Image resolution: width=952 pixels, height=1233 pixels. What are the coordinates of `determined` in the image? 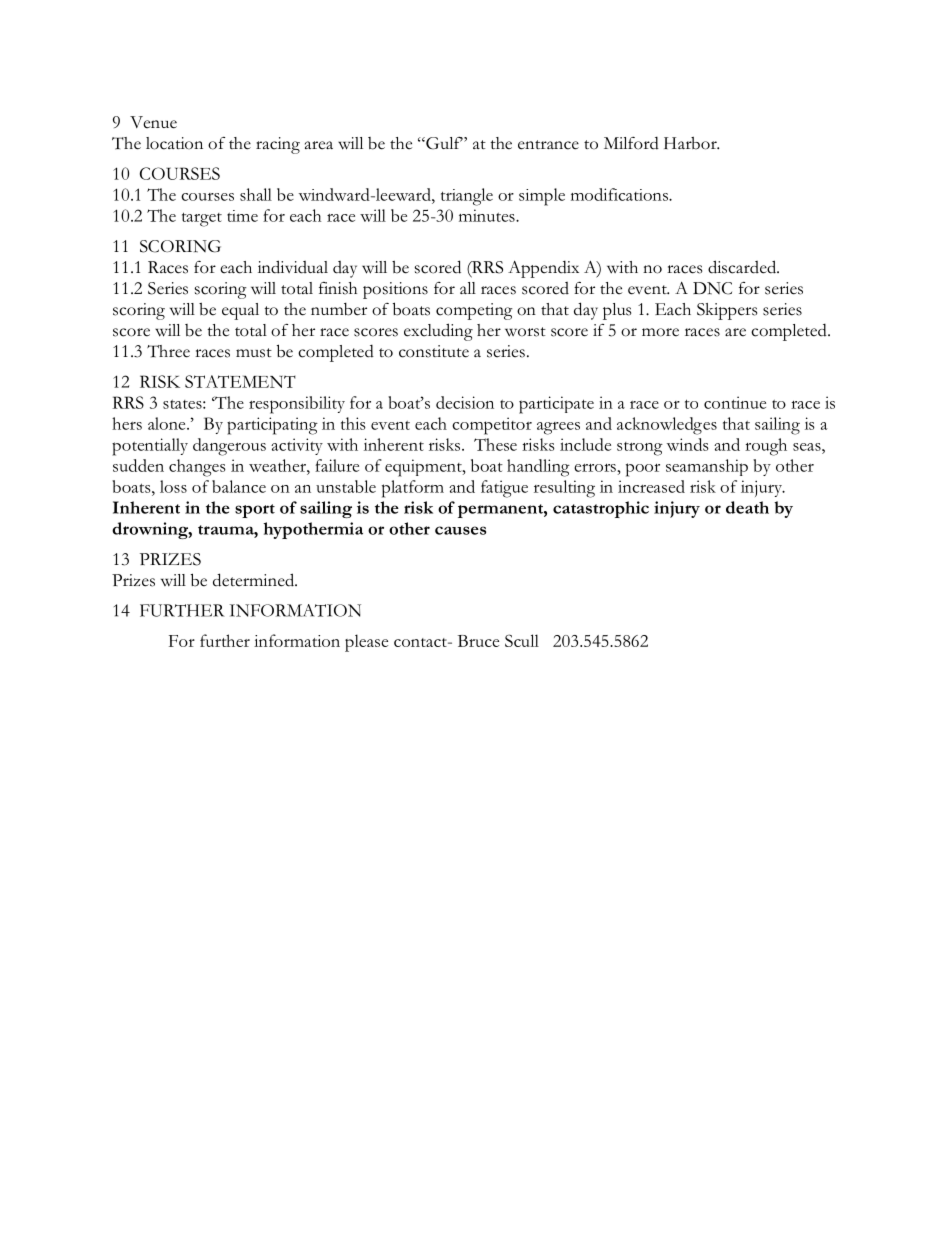 It's located at (255, 580).
